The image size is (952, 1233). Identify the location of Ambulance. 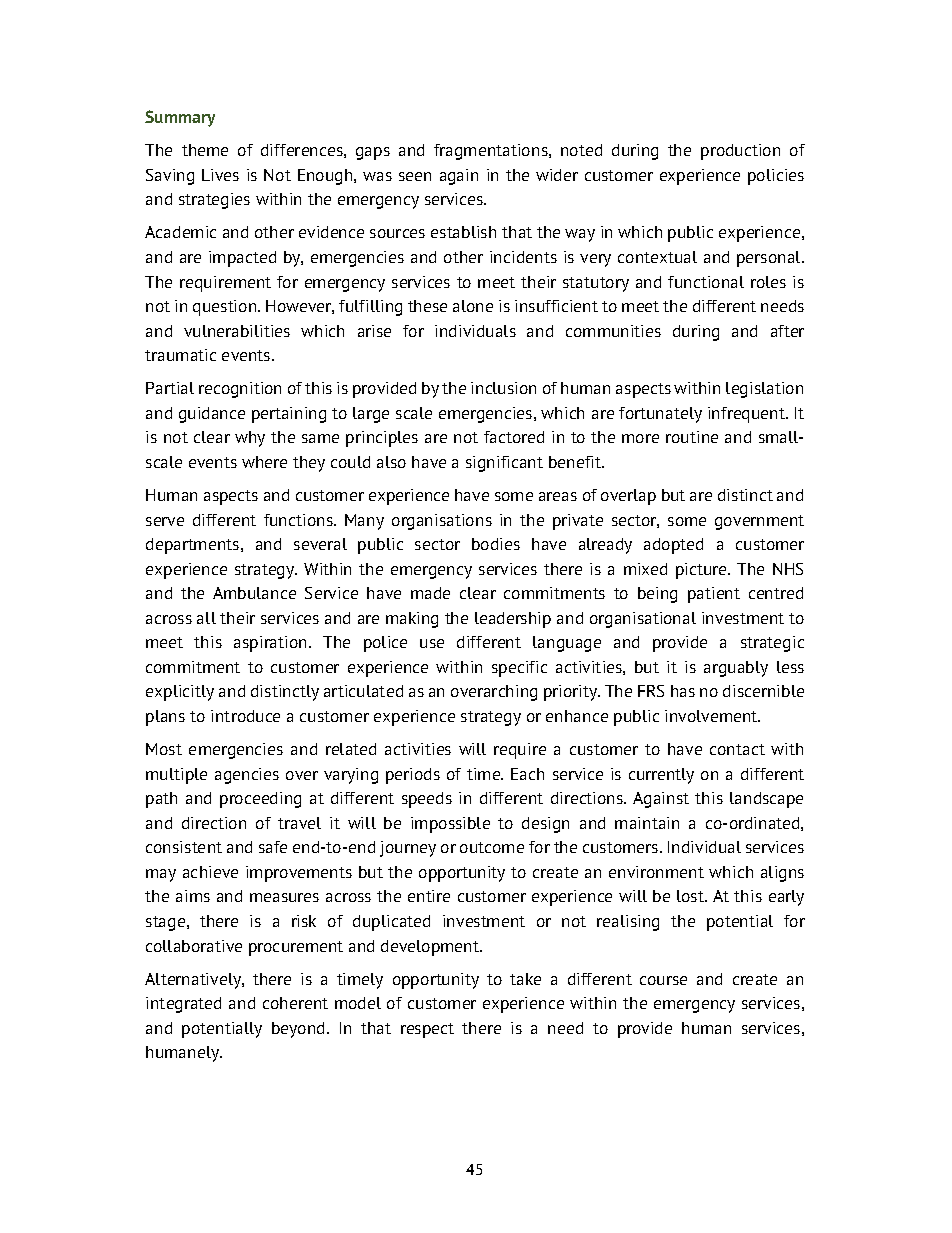
(254, 593).
